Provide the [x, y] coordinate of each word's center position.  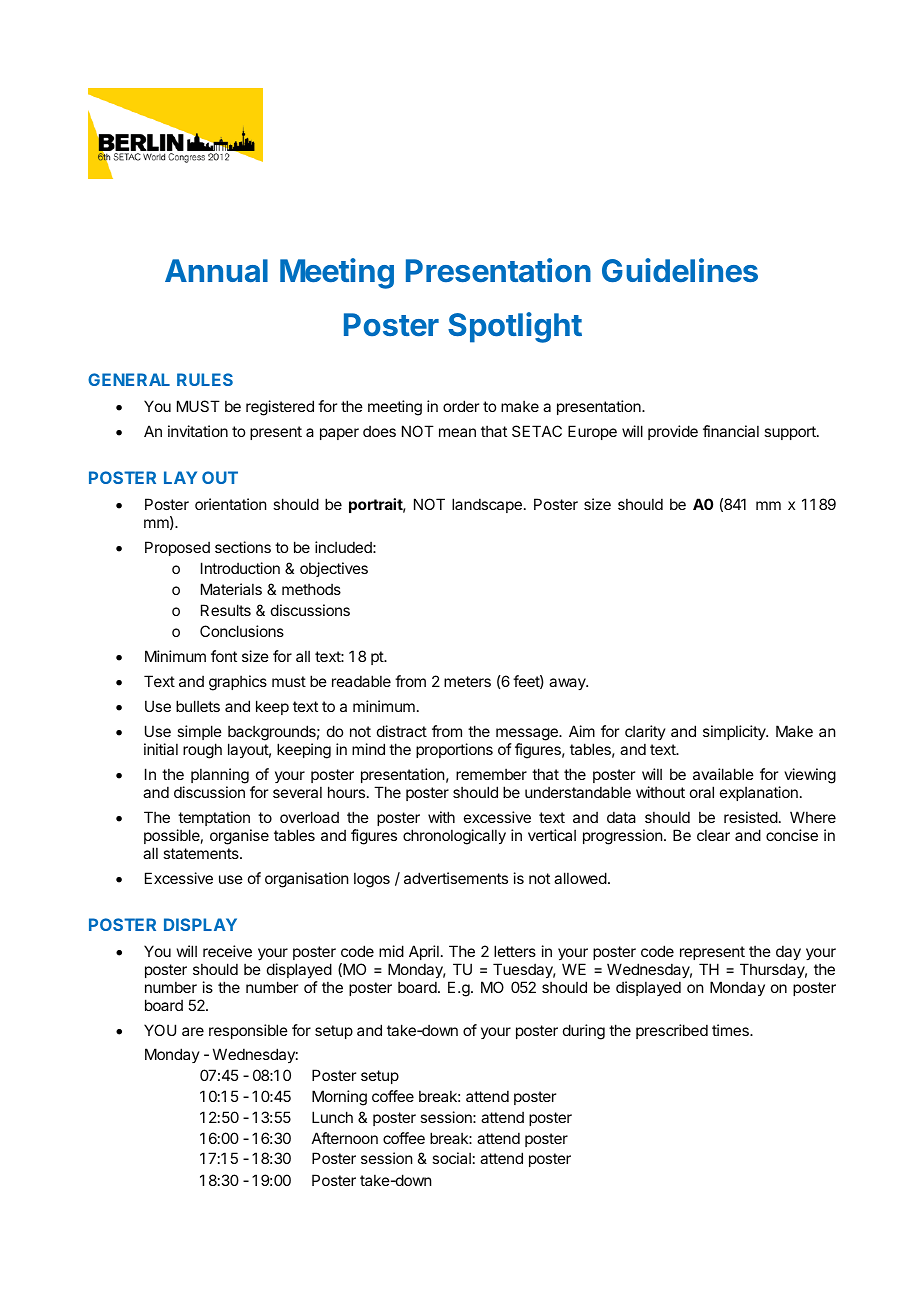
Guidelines [680, 270]
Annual [216, 270]
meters [467, 681]
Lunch [332, 1117]
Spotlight [515, 327]
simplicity [735, 732]
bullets [198, 706]
